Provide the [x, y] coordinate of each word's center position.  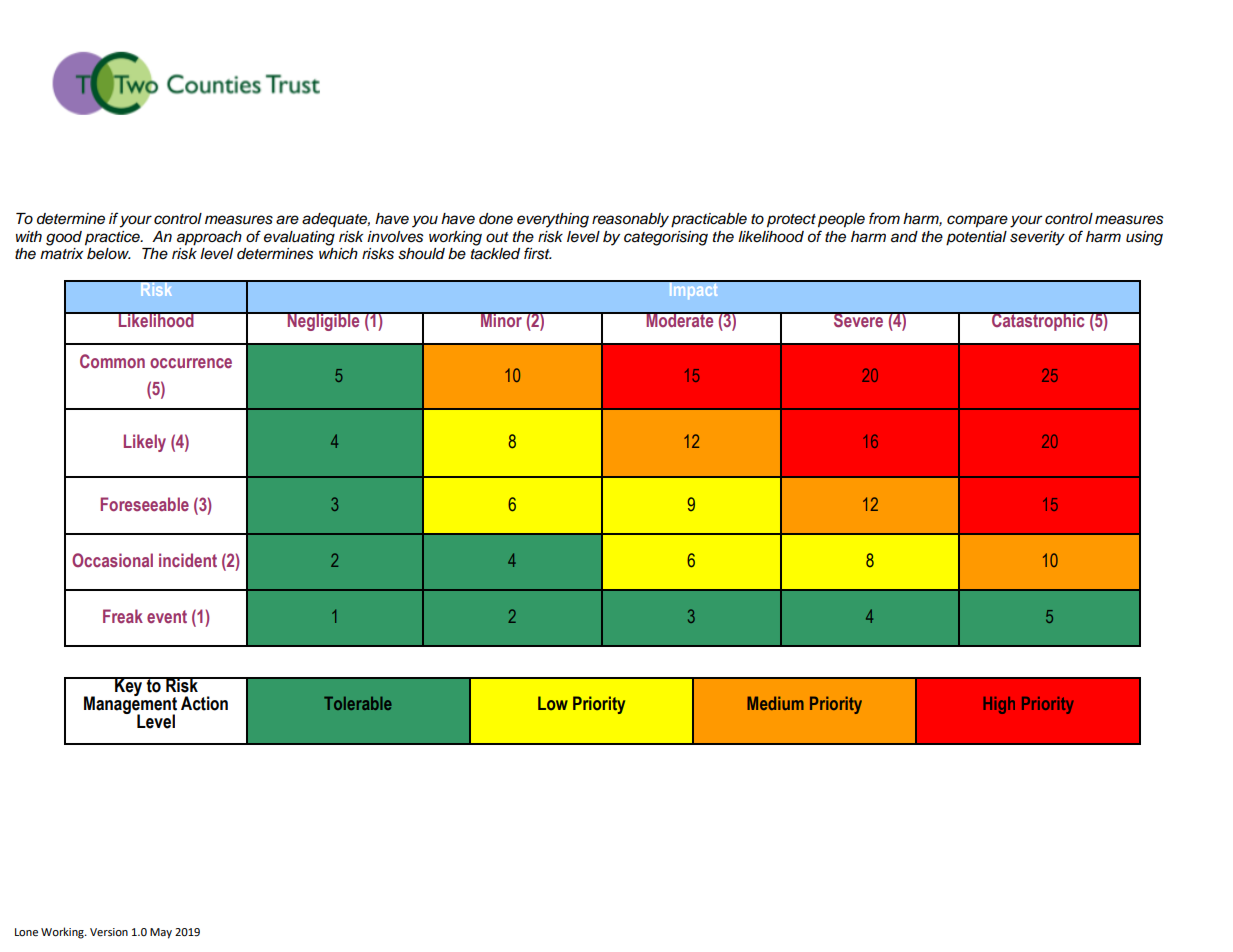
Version [109, 932]
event [167, 616]
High [999, 705]
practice [113, 238]
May [161, 933]
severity [1037, 238]
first [538, 253]
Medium [775, 703]
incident [188, 560]
